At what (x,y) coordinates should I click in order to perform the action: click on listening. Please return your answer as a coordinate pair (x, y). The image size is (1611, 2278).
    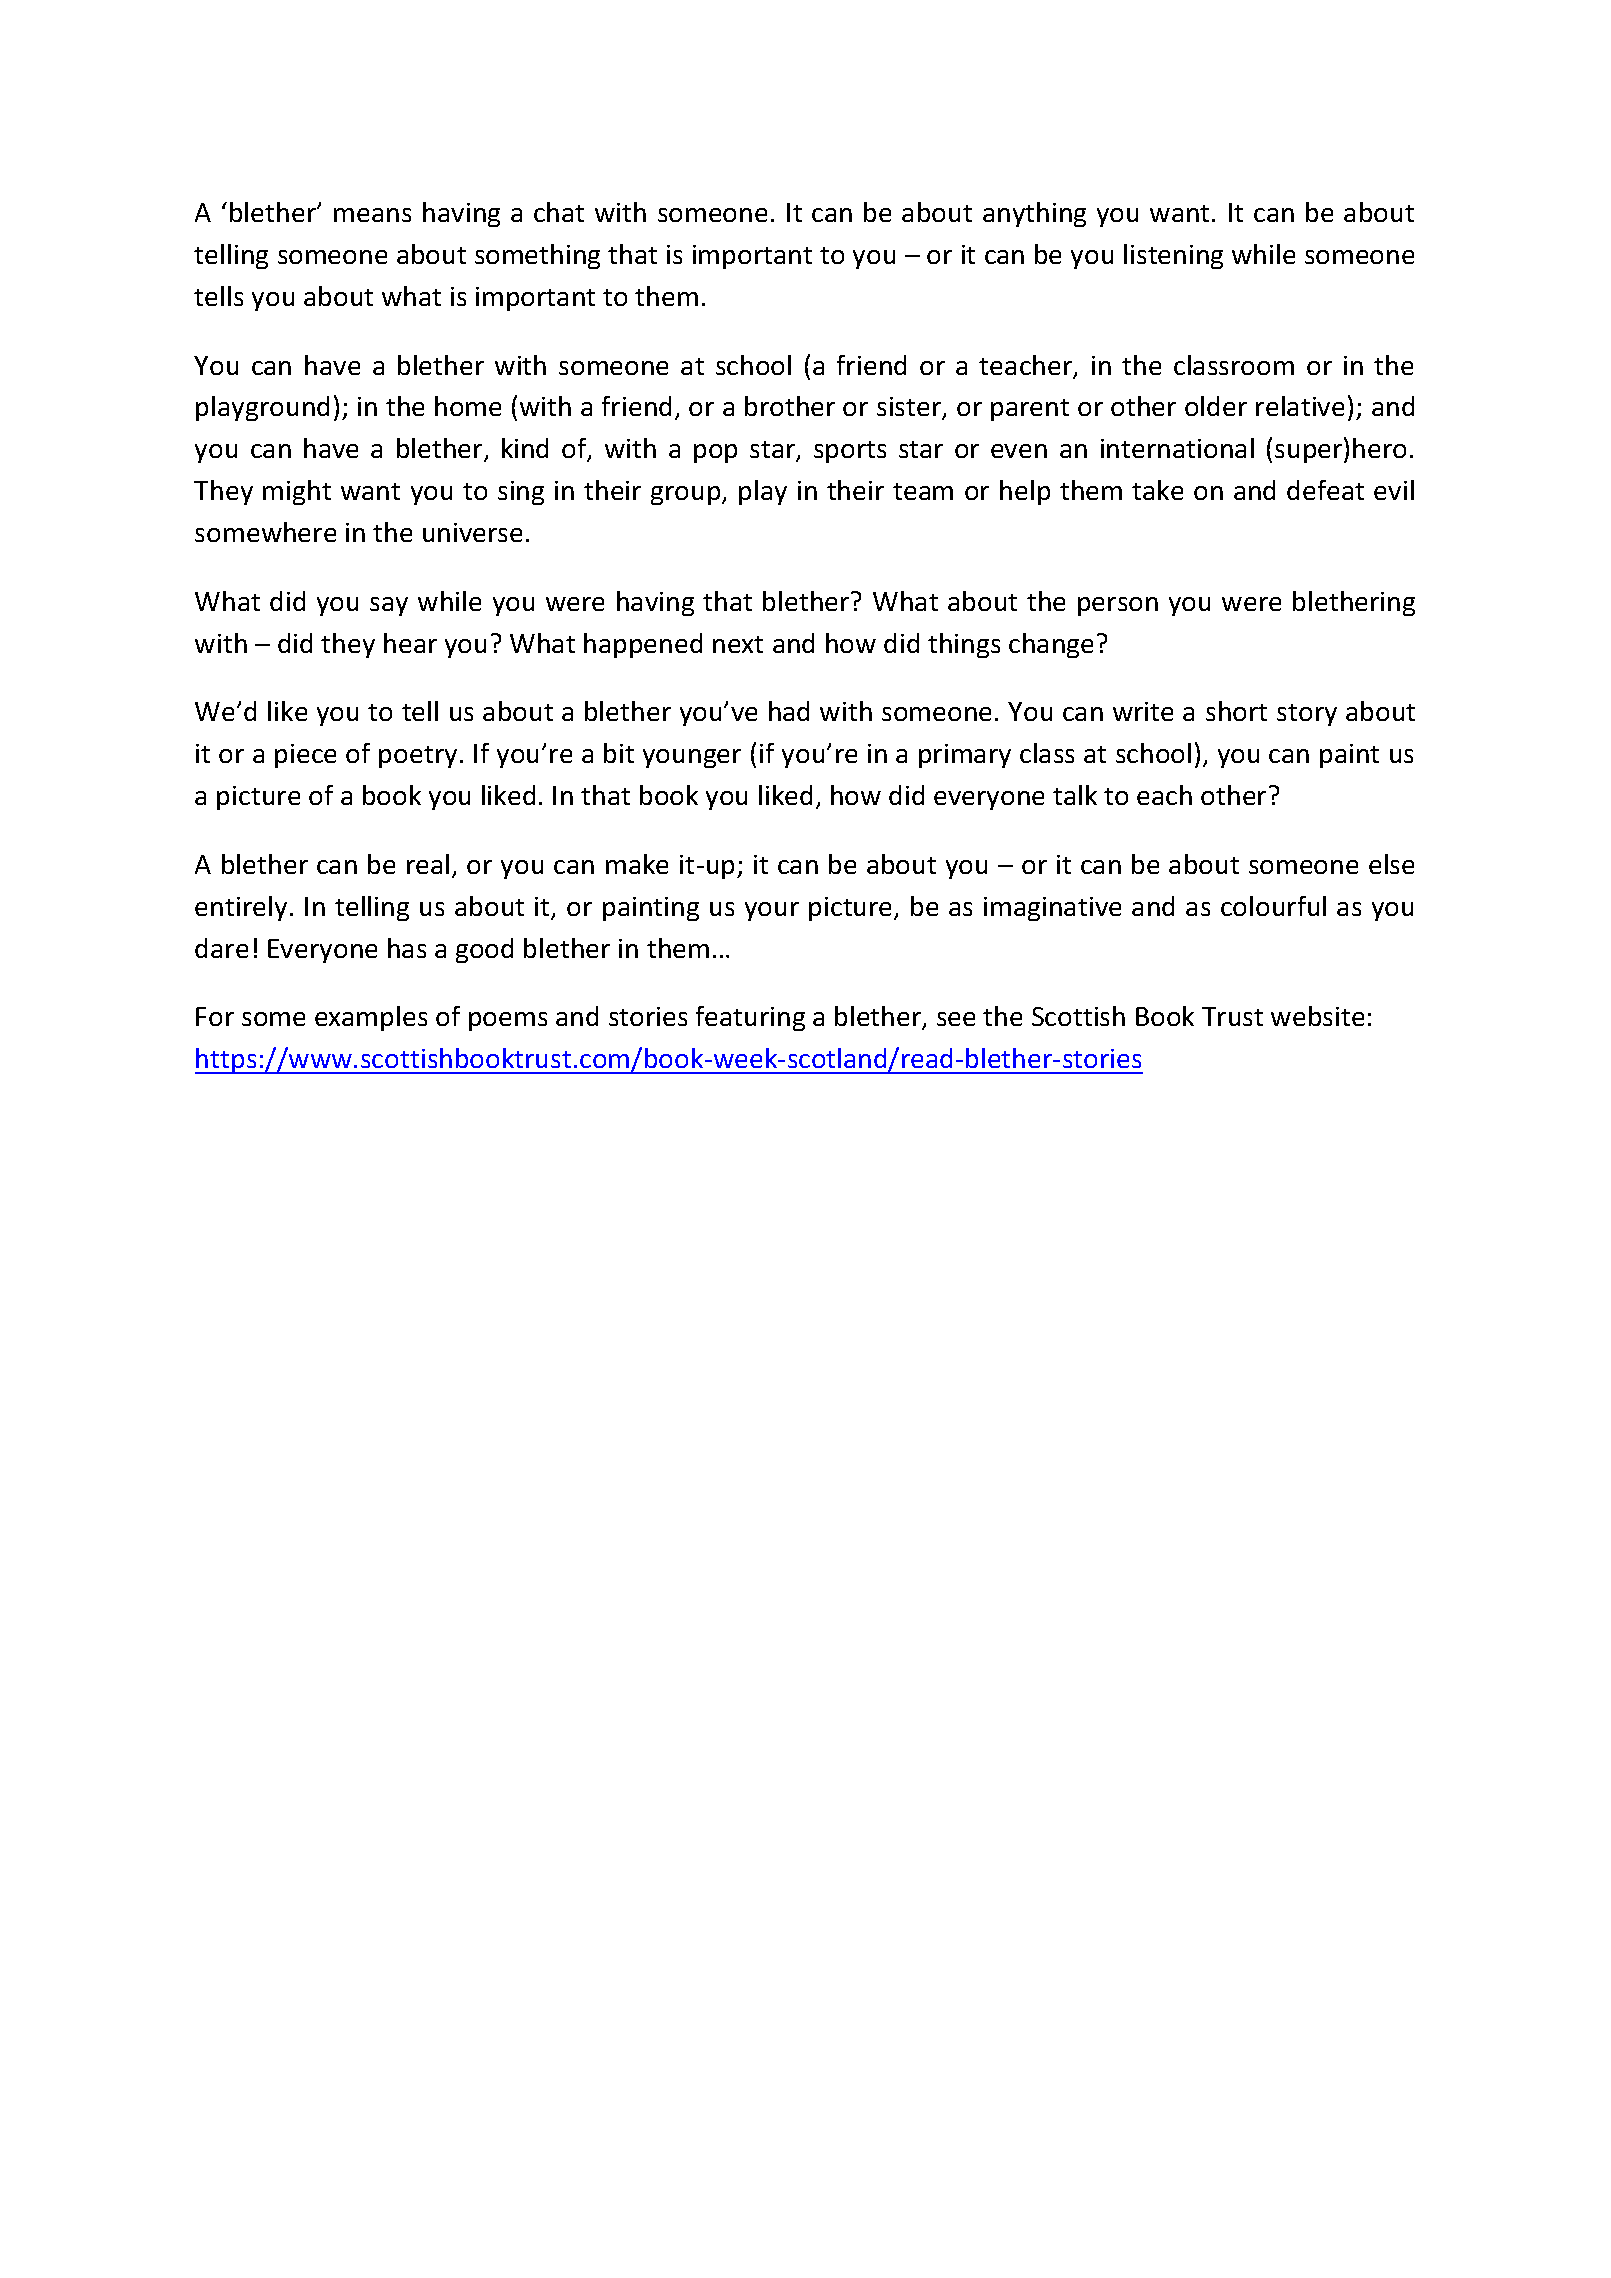
    Looking at the image, I should click on (1173, 256).
